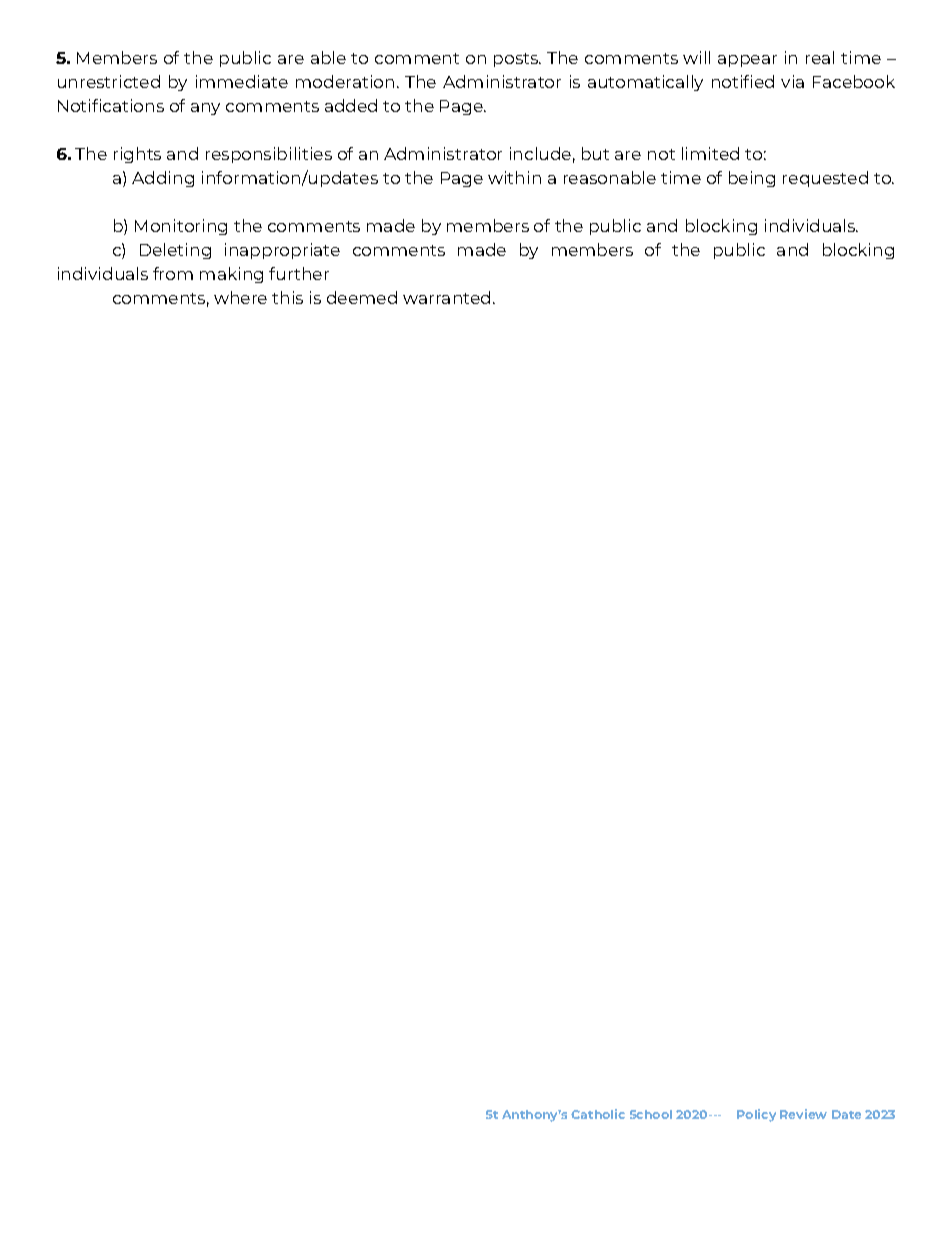  What do you see at coordinates (446, 297) in the document?
I see `warranted` at bounding box center [446, 297].
